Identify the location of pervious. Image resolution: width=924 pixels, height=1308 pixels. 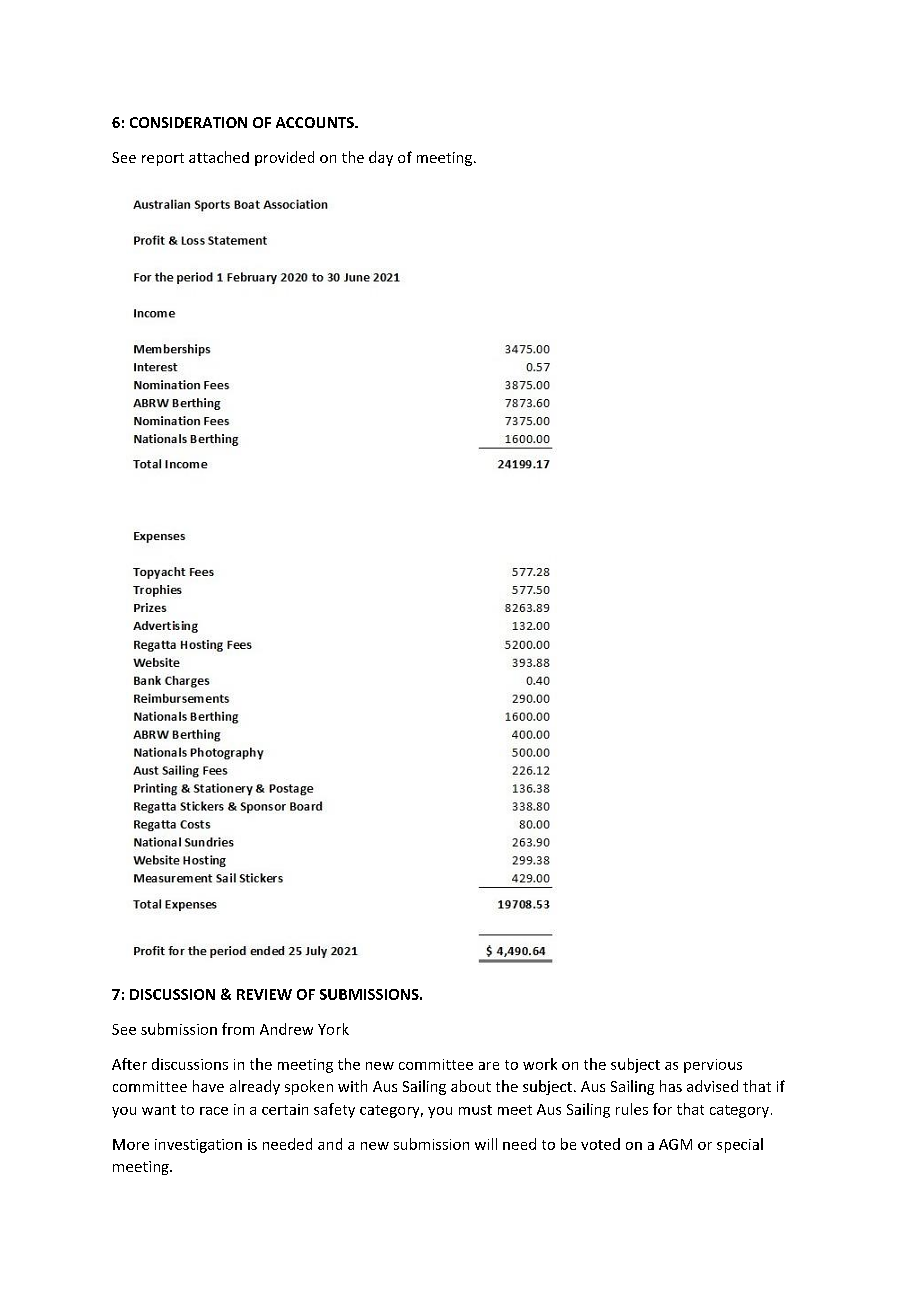
(713, 1066).
